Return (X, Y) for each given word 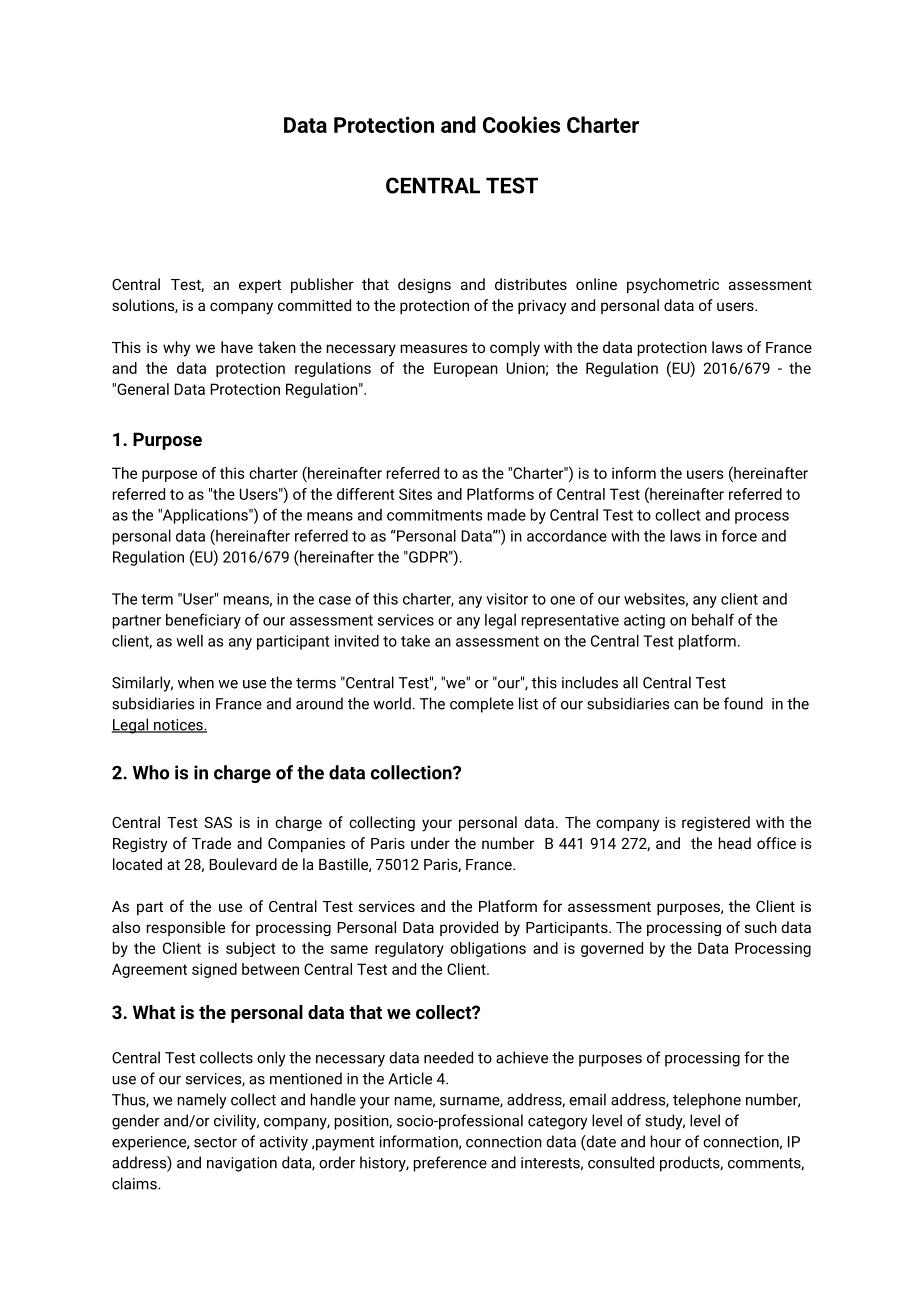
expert (260, 286)
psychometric (673, 286)
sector (215, 1142)
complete (482, 705)
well (189, 641)
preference (450, 1164)
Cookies (521, 124)
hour (666, 1141)
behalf (713, 619)
